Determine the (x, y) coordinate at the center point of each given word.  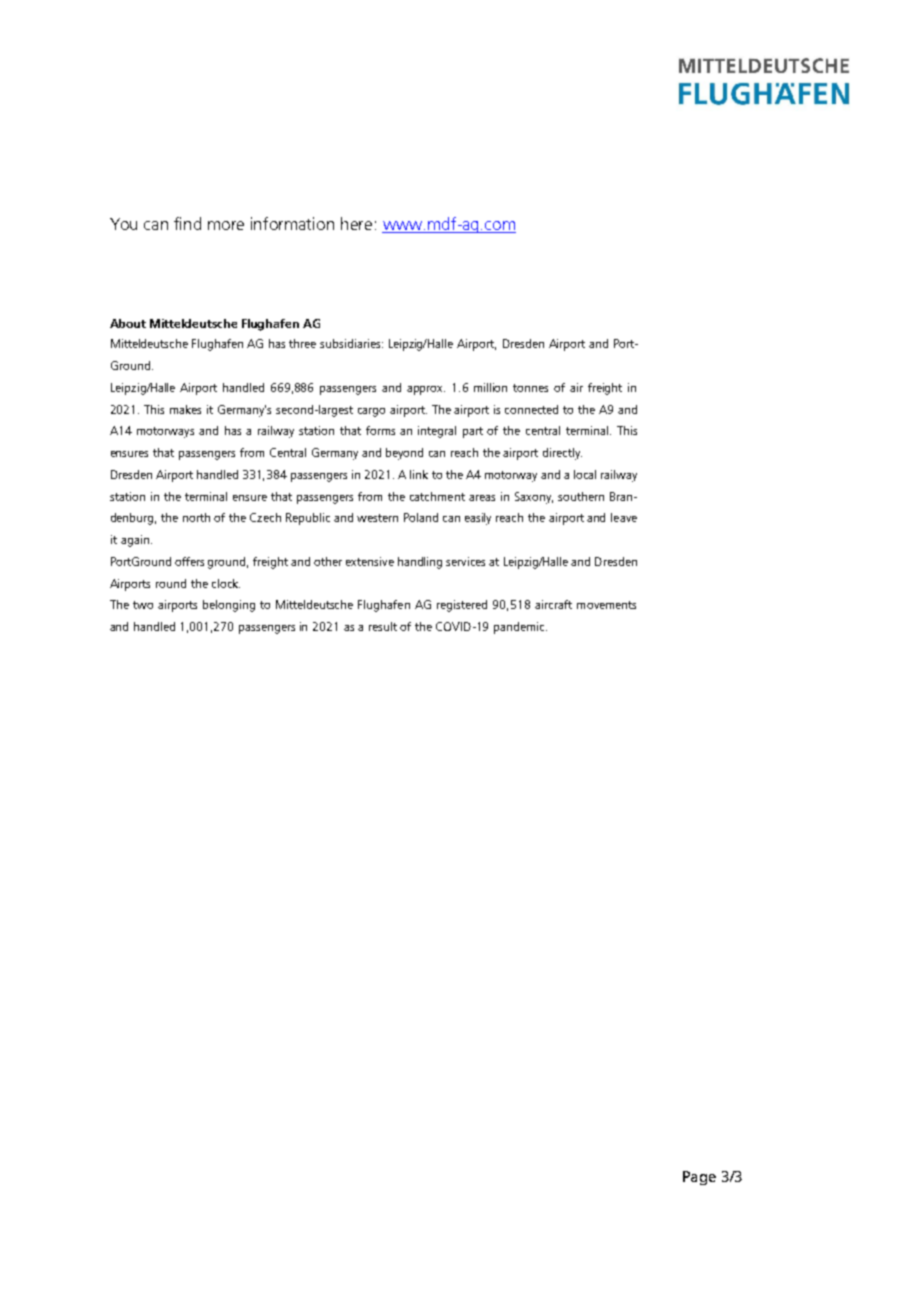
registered (462, 606)
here (356, 223)
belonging (229, 606)
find (187, 223)
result (383, 626)
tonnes (530, 388)
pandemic (520, 628)
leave (624, 517)
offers (189, 561)
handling (420, 563)
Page (699, 1178)
